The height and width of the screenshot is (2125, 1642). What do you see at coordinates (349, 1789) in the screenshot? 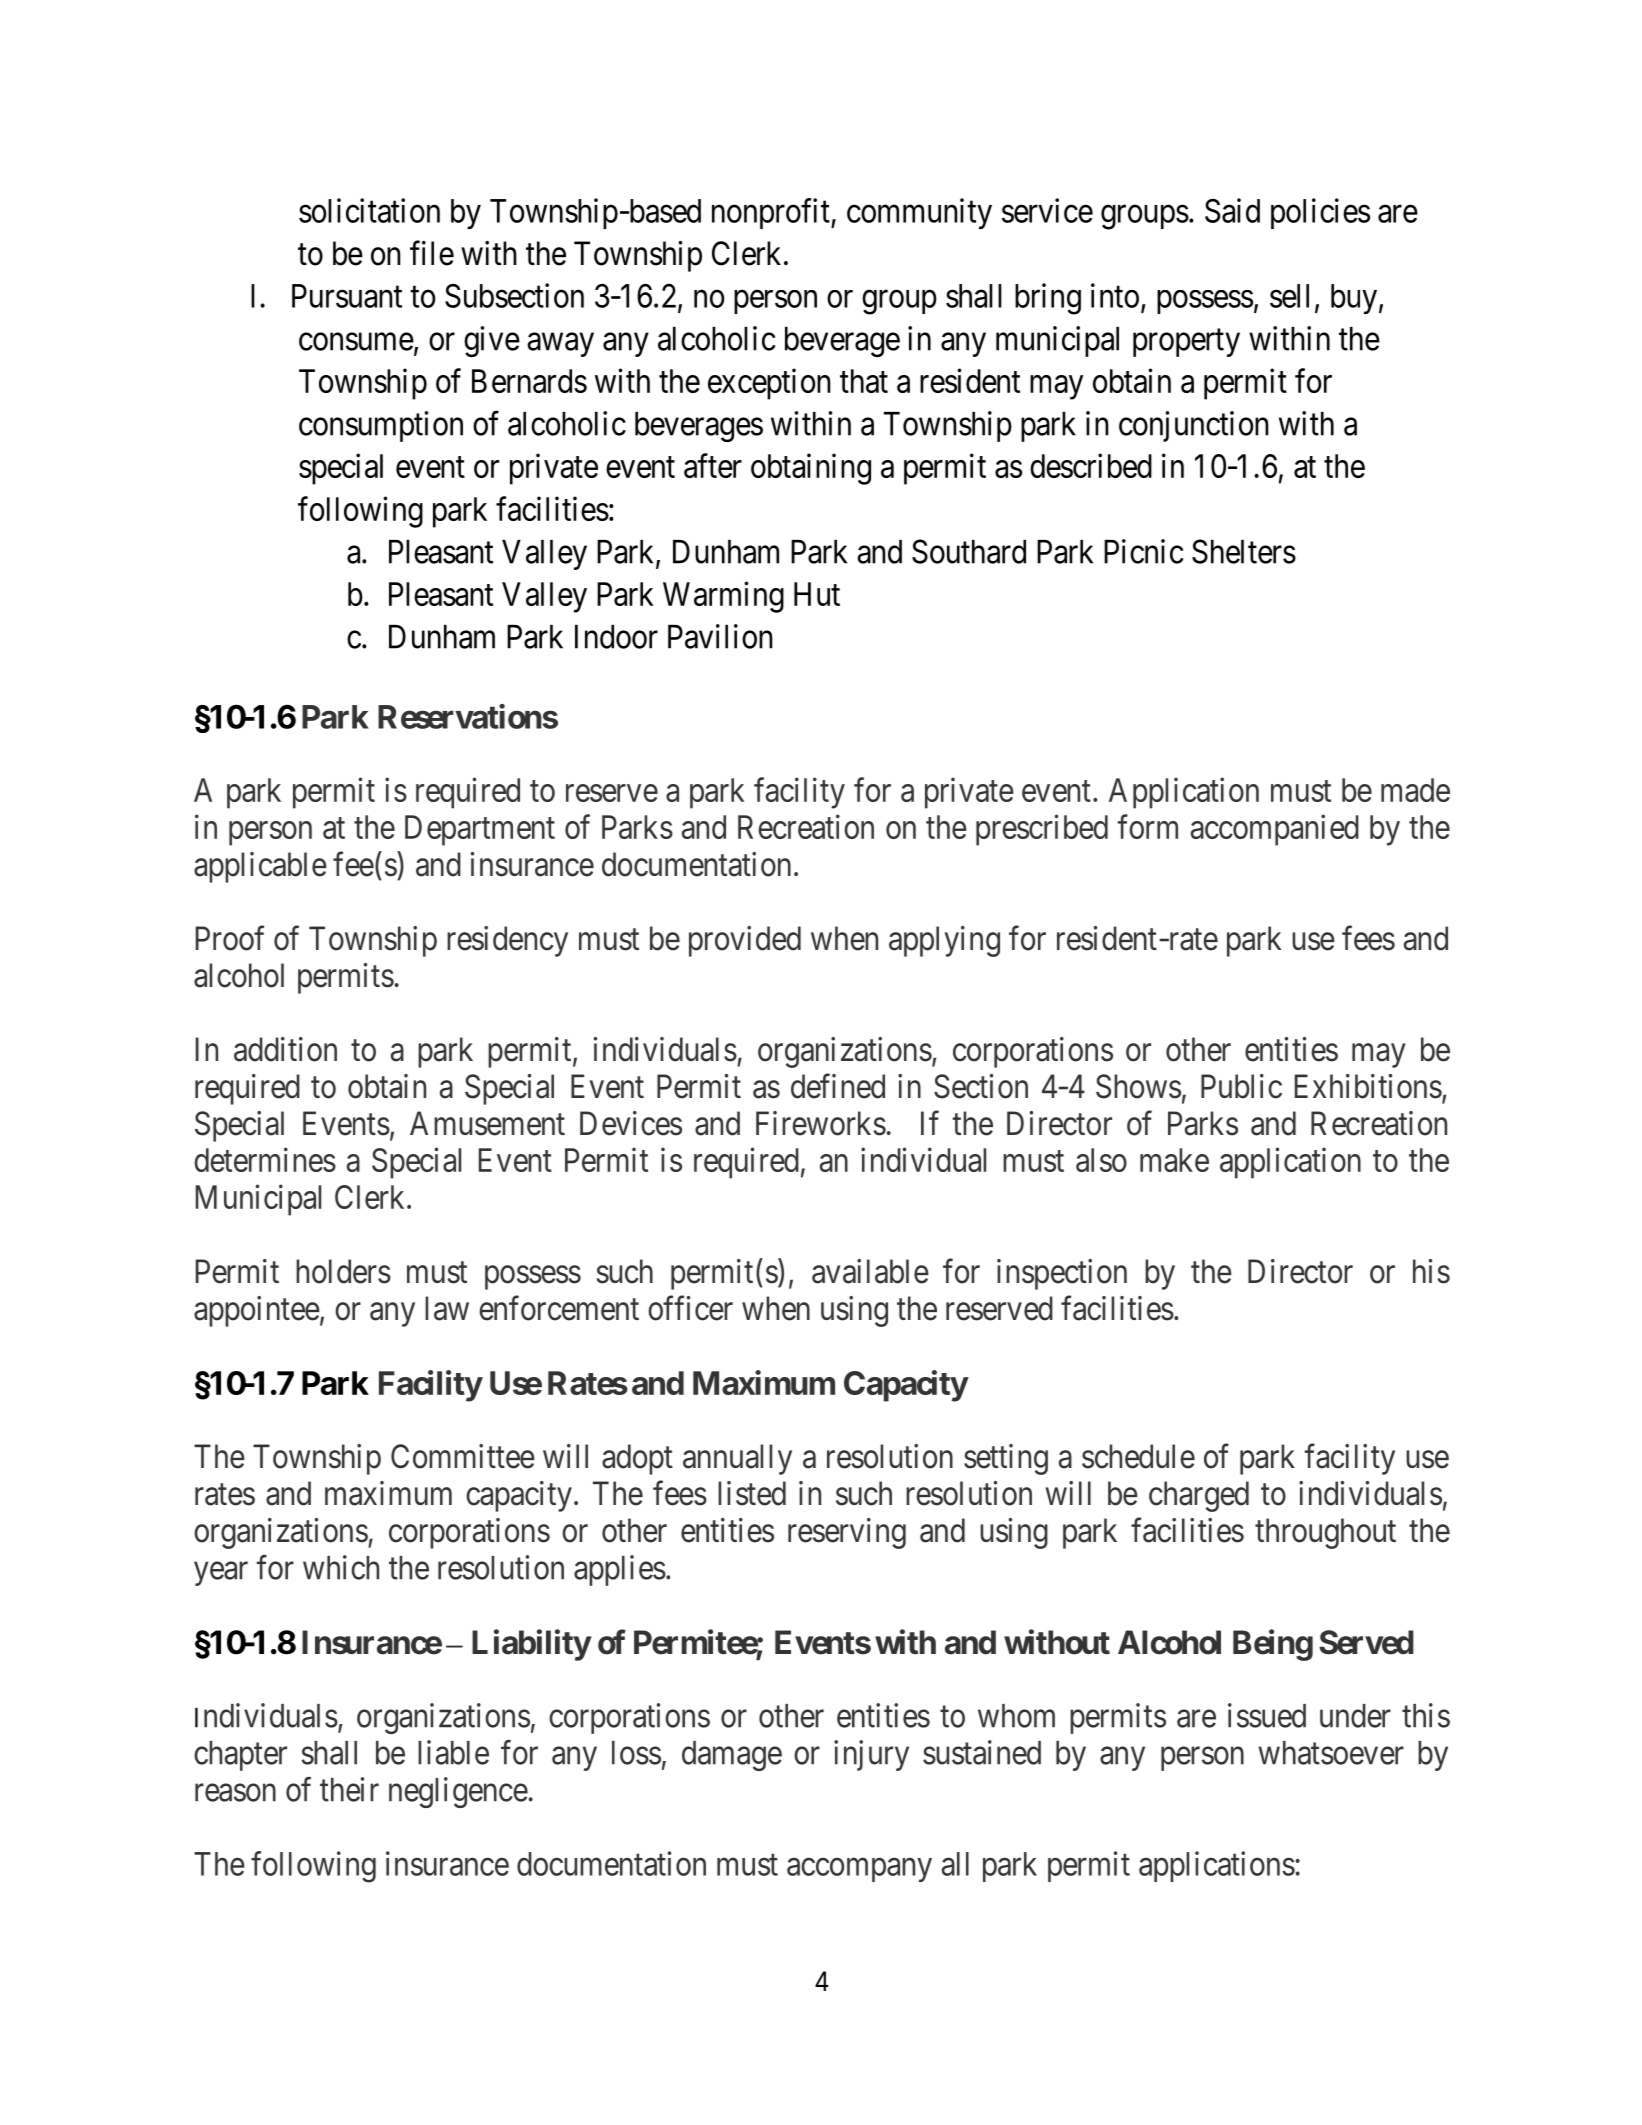
I see `their` at bounding box center [349, 1789].
